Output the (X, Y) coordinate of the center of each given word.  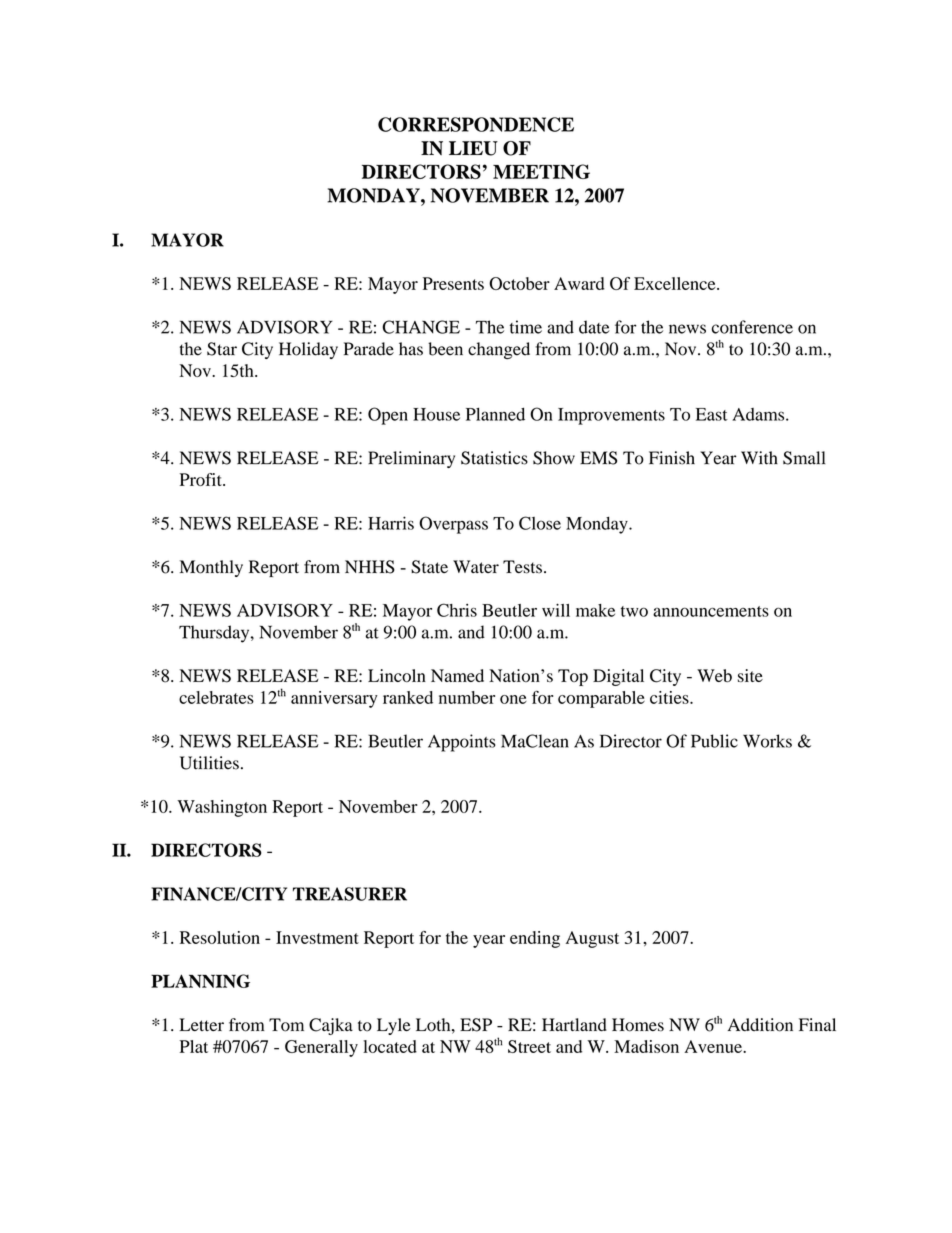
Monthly (211, 568)
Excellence (676, 283)
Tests (522, 567)
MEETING (541, 171)
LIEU (473, 148)
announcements (711, 611)
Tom (286, 1025)
